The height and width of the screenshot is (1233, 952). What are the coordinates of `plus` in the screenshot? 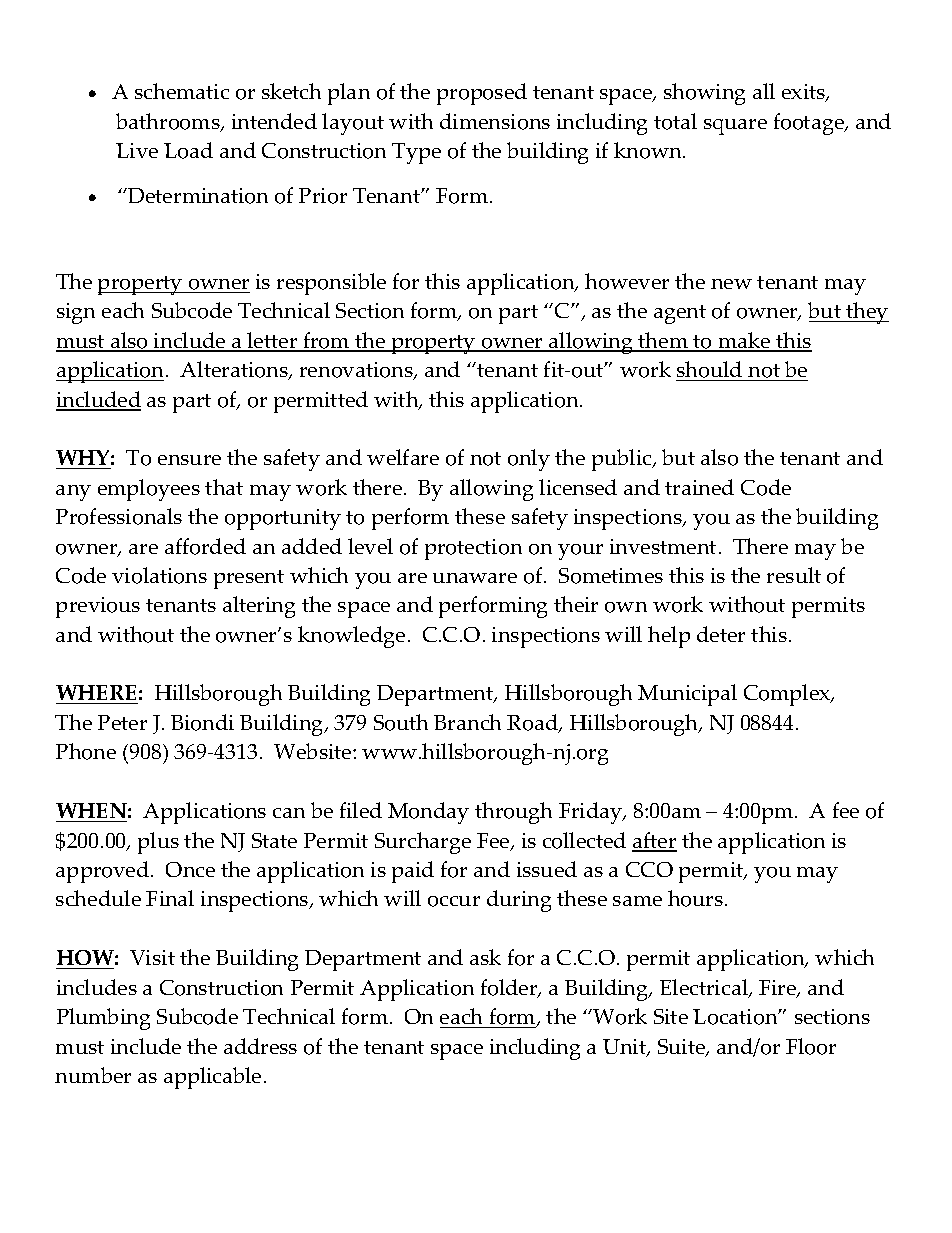 It's located at (158, 843).
